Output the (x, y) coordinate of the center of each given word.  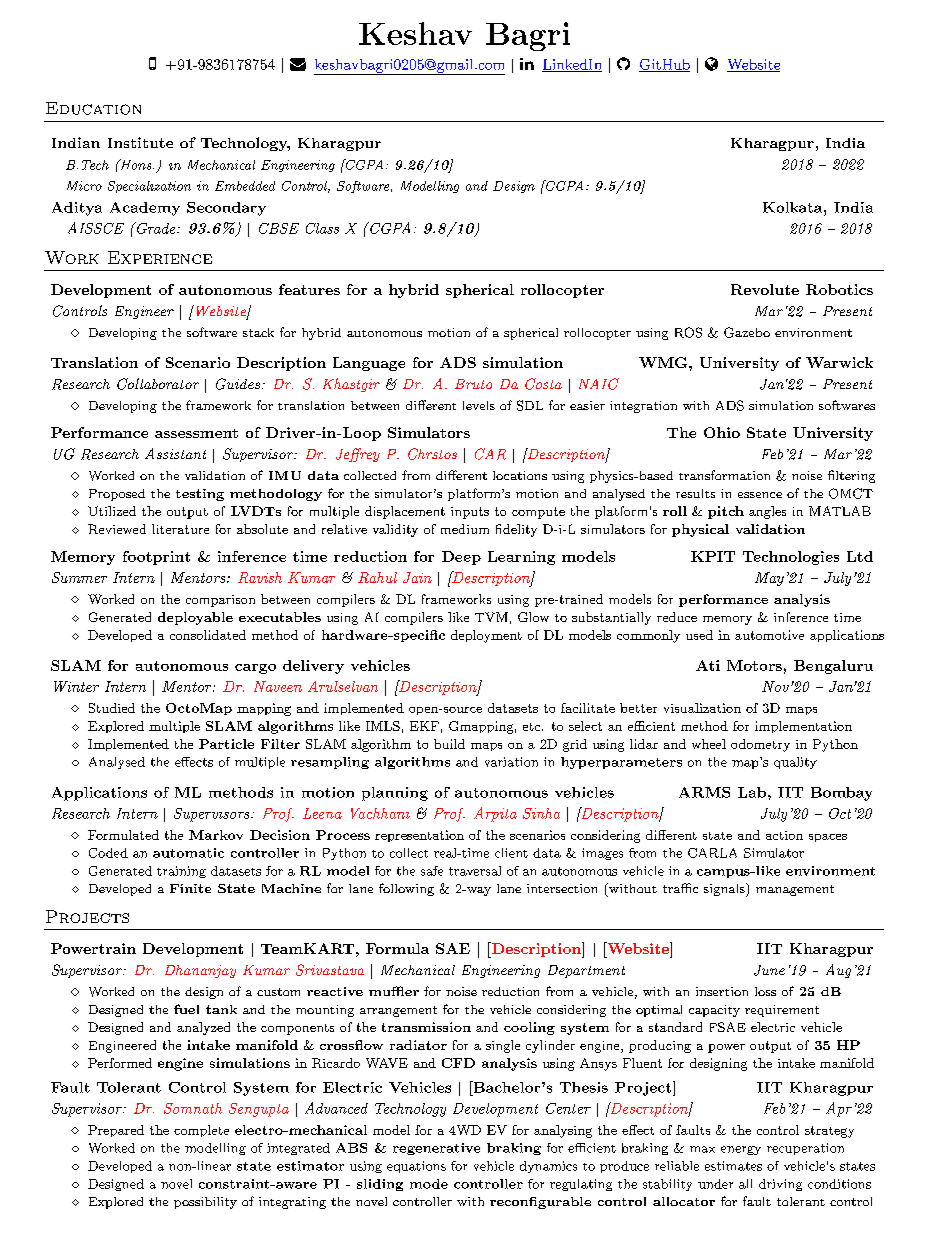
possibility (205, 1203)
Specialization (149, 187)
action (784, 835)
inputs (470, 513)
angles (767, 512)
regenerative (436, 1149)
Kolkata (794, 207)
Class (322, 228)
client (511, 853)
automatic (188, 853)
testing (200, 495)
